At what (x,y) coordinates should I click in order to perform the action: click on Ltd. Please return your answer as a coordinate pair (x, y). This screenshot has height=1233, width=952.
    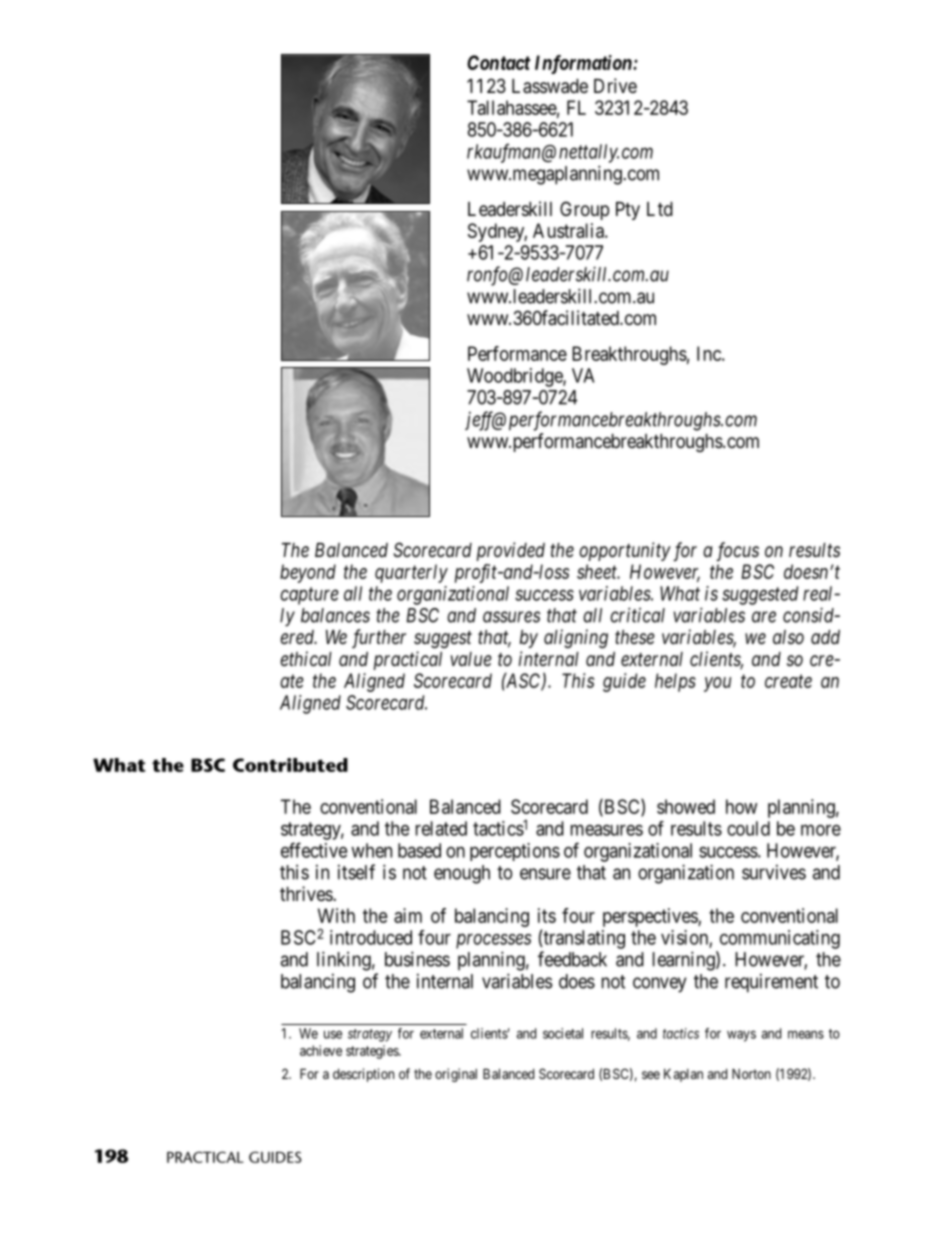
    Looking at the image, I should click on (660, 209).
